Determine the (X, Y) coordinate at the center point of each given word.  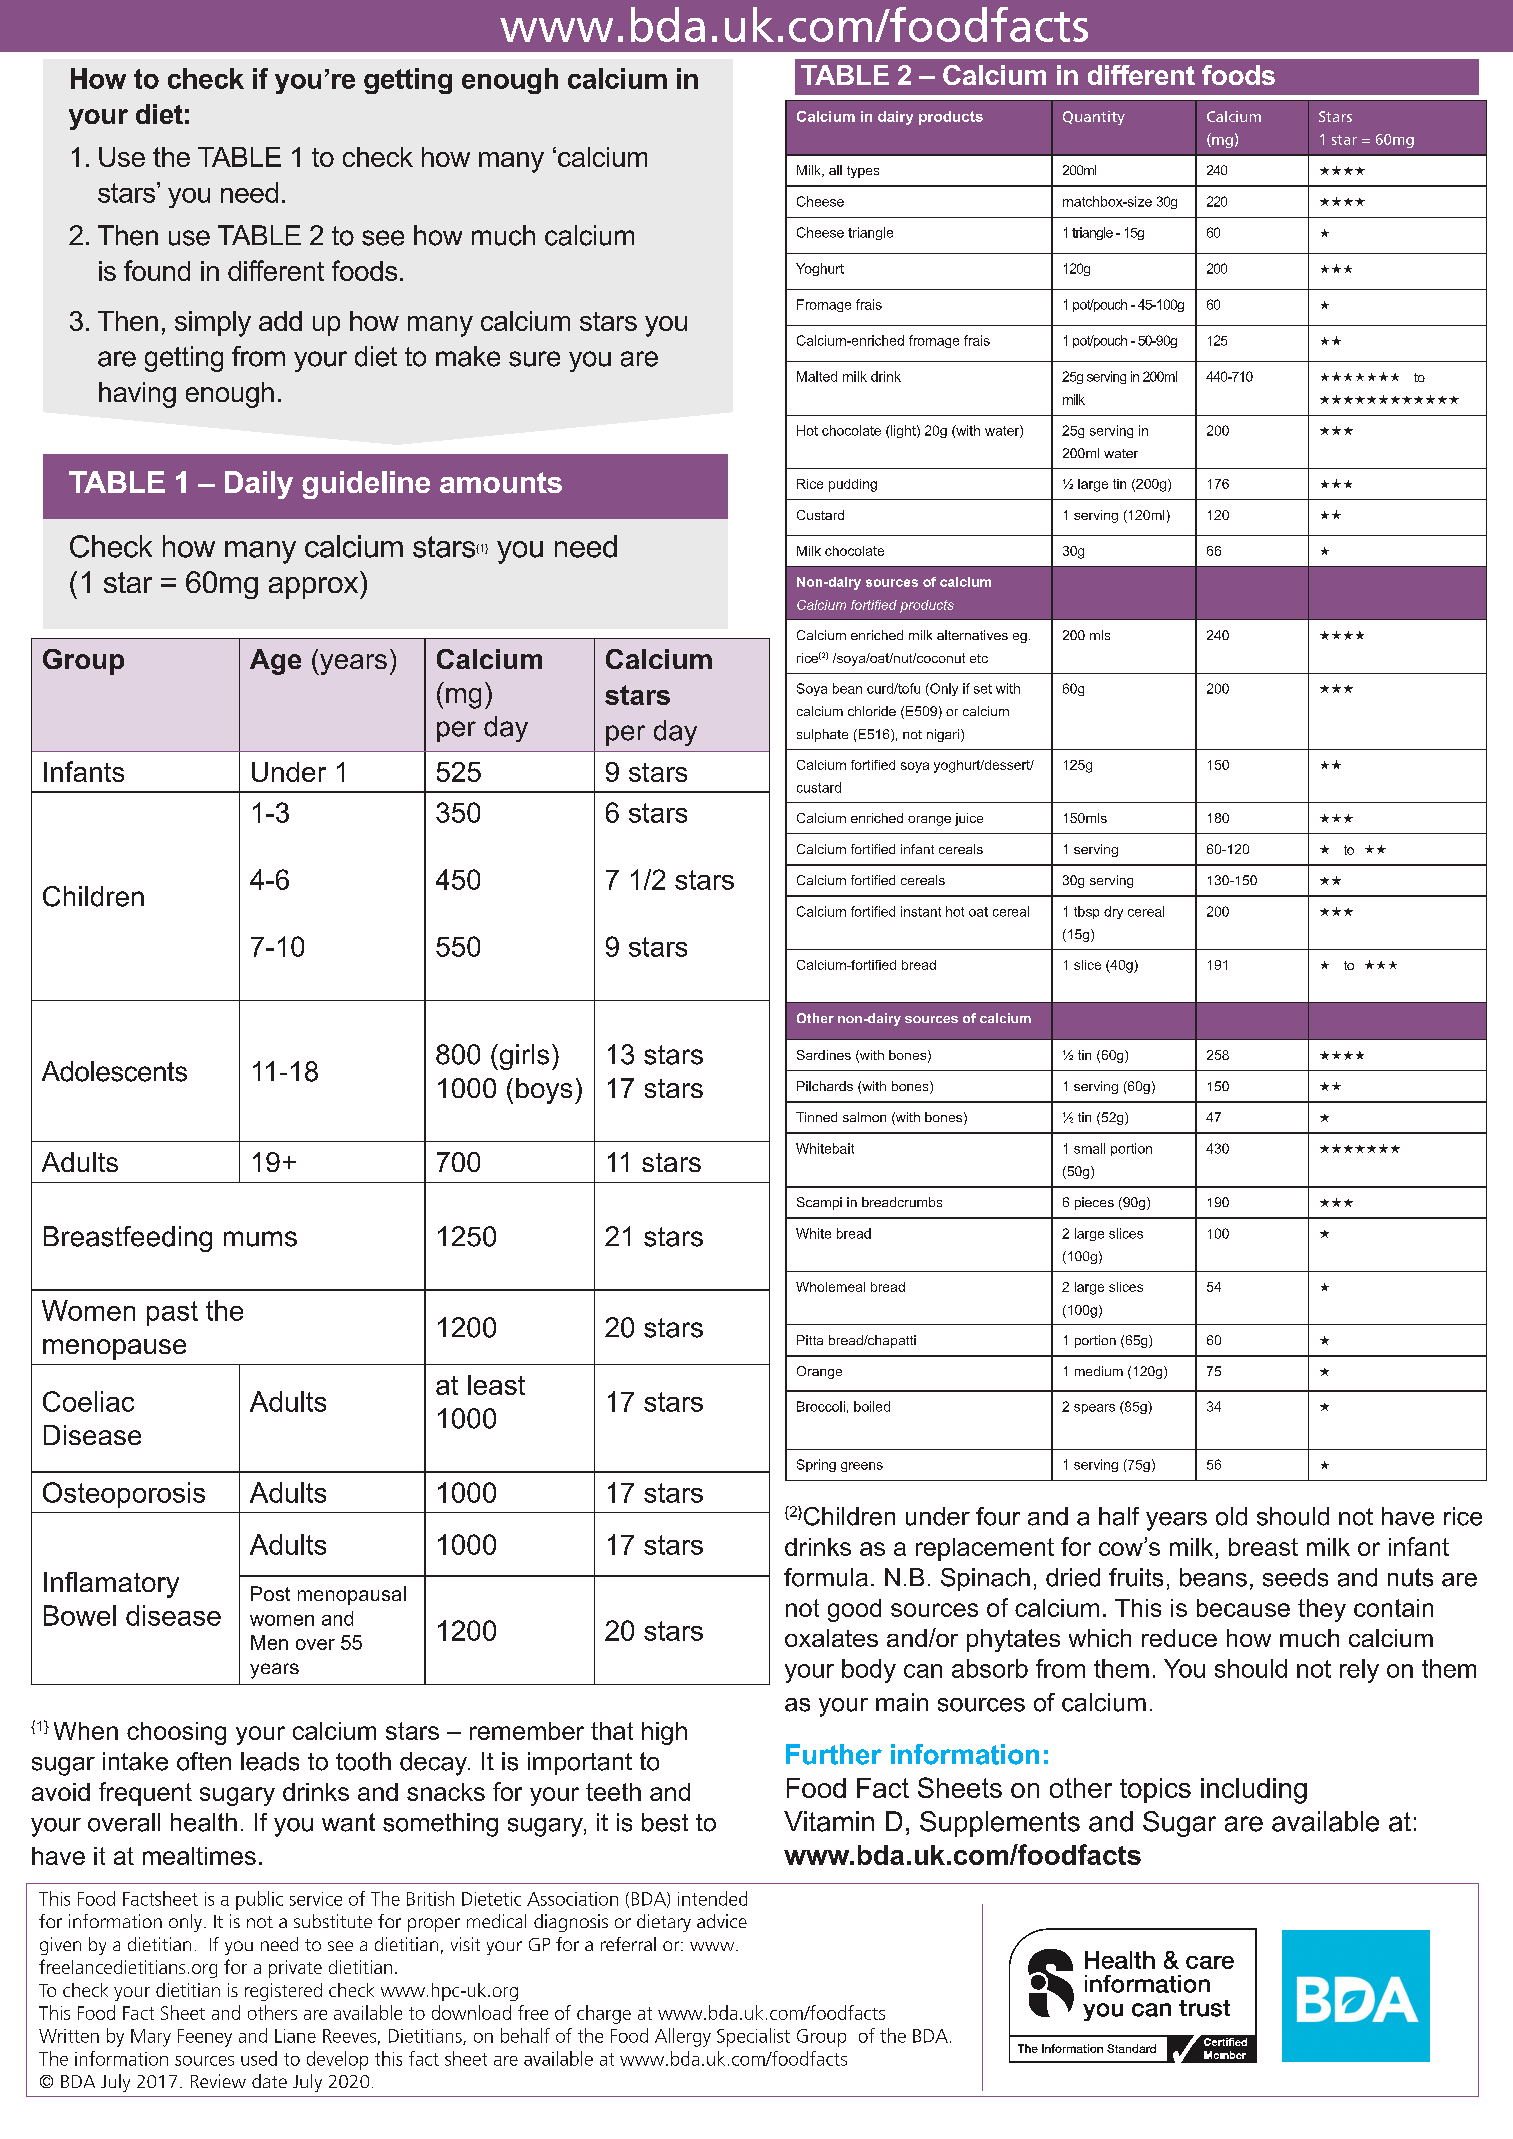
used (259, 2058)
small (1089, 1148)
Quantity (1094, 118)
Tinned (816, 1117)
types (863, 172)
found (157, 270)
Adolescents (114, 1071)
